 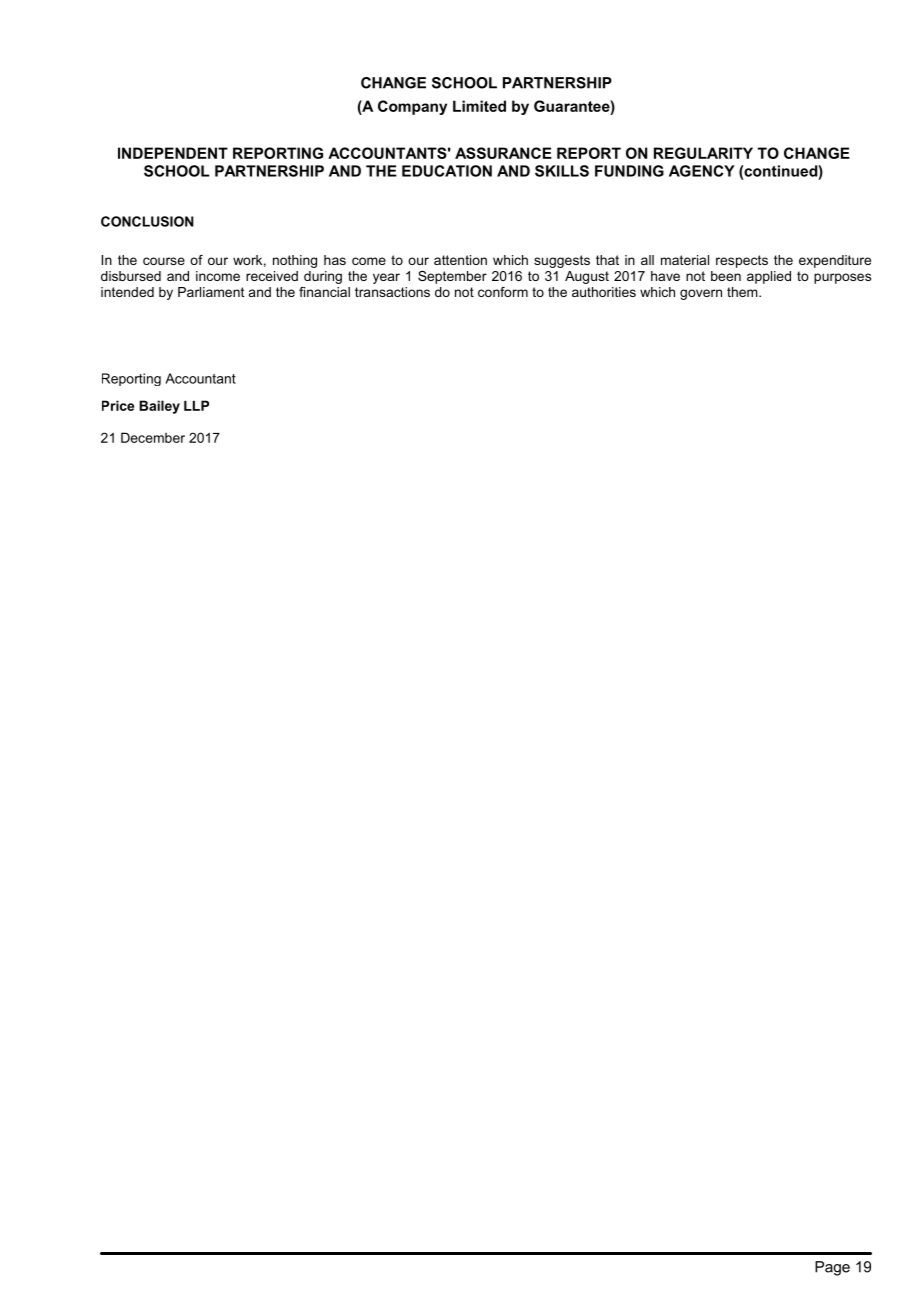 I want to click on Parliament, so click(x=211, y=292).
